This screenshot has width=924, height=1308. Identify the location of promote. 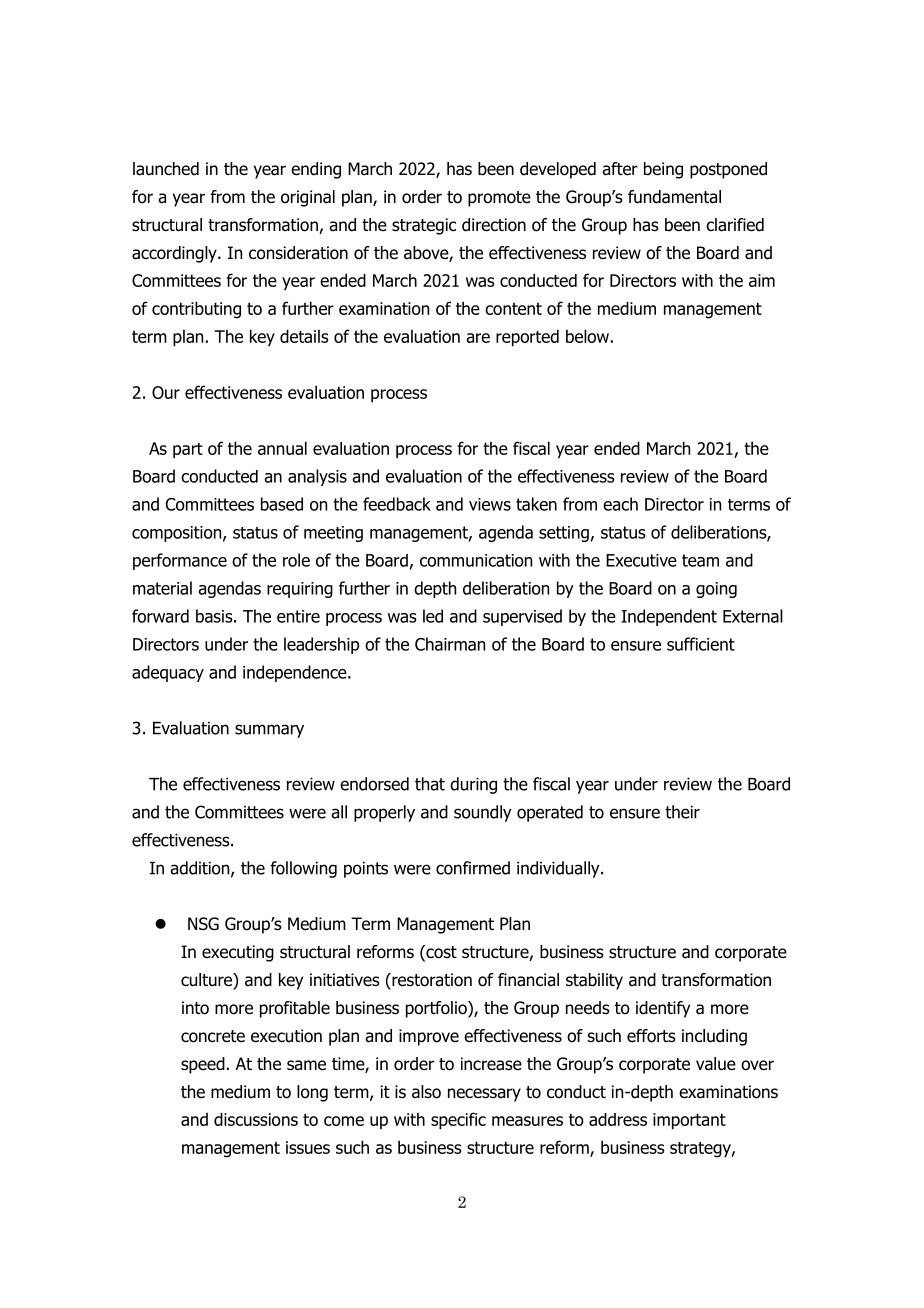
(499, 199).
